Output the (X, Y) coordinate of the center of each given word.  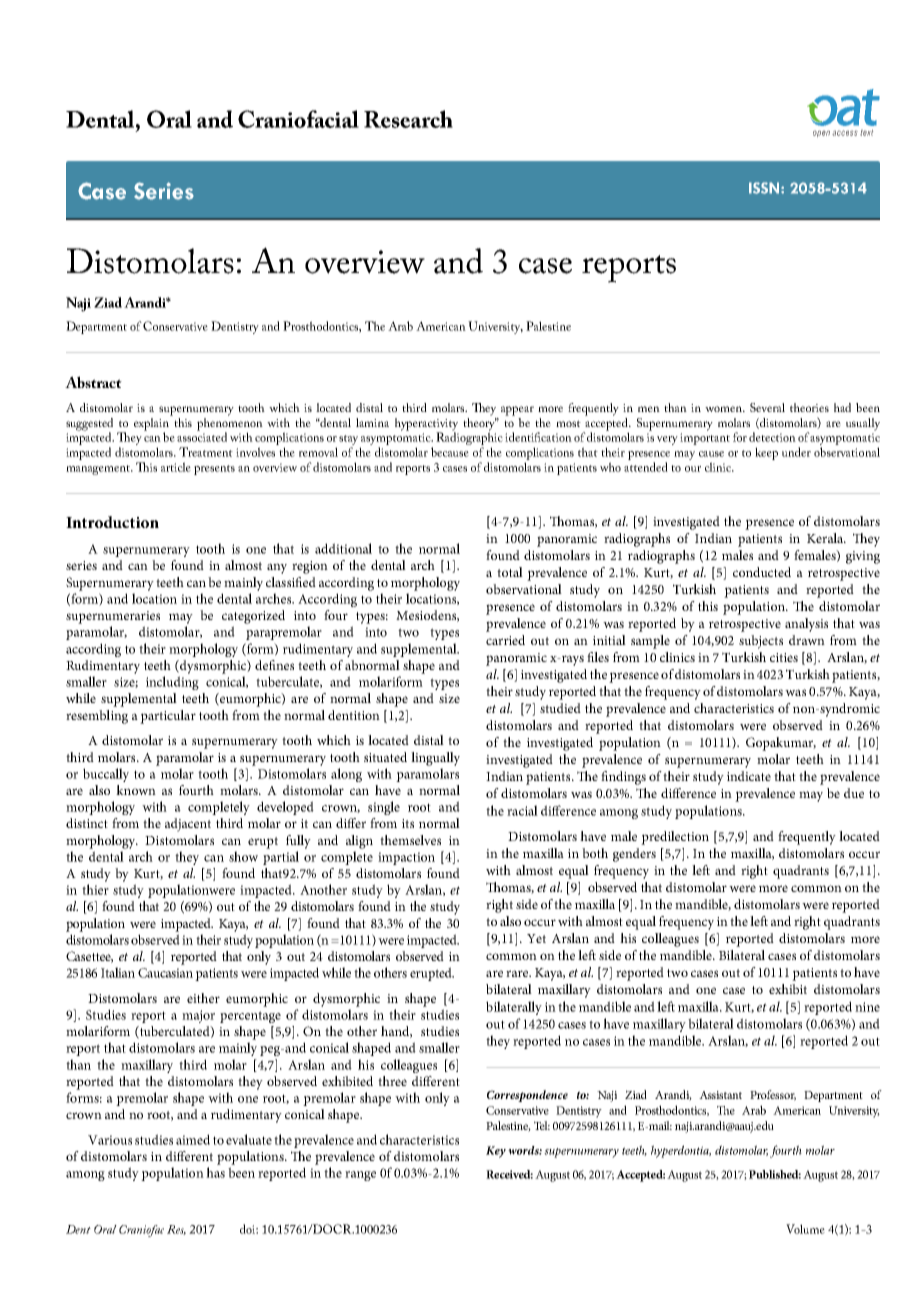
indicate (749, 776)
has (215, 1172)
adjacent (188, 825)
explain (153, 424)
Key (496, 1152)
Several (767, 407)
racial (522, 810)
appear (517, 411)
